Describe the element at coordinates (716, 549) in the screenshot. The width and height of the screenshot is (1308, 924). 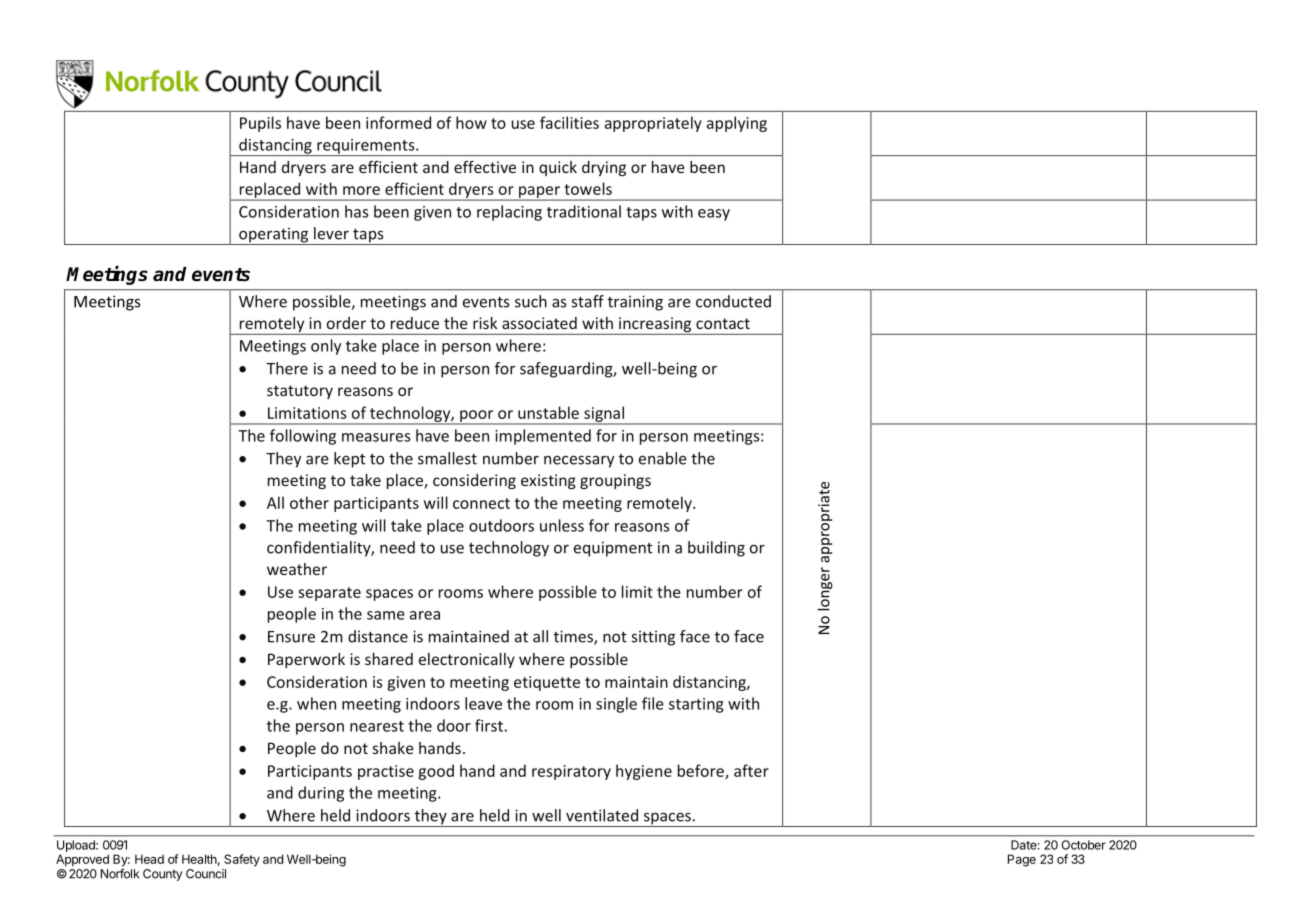
I see `building` at that location.
